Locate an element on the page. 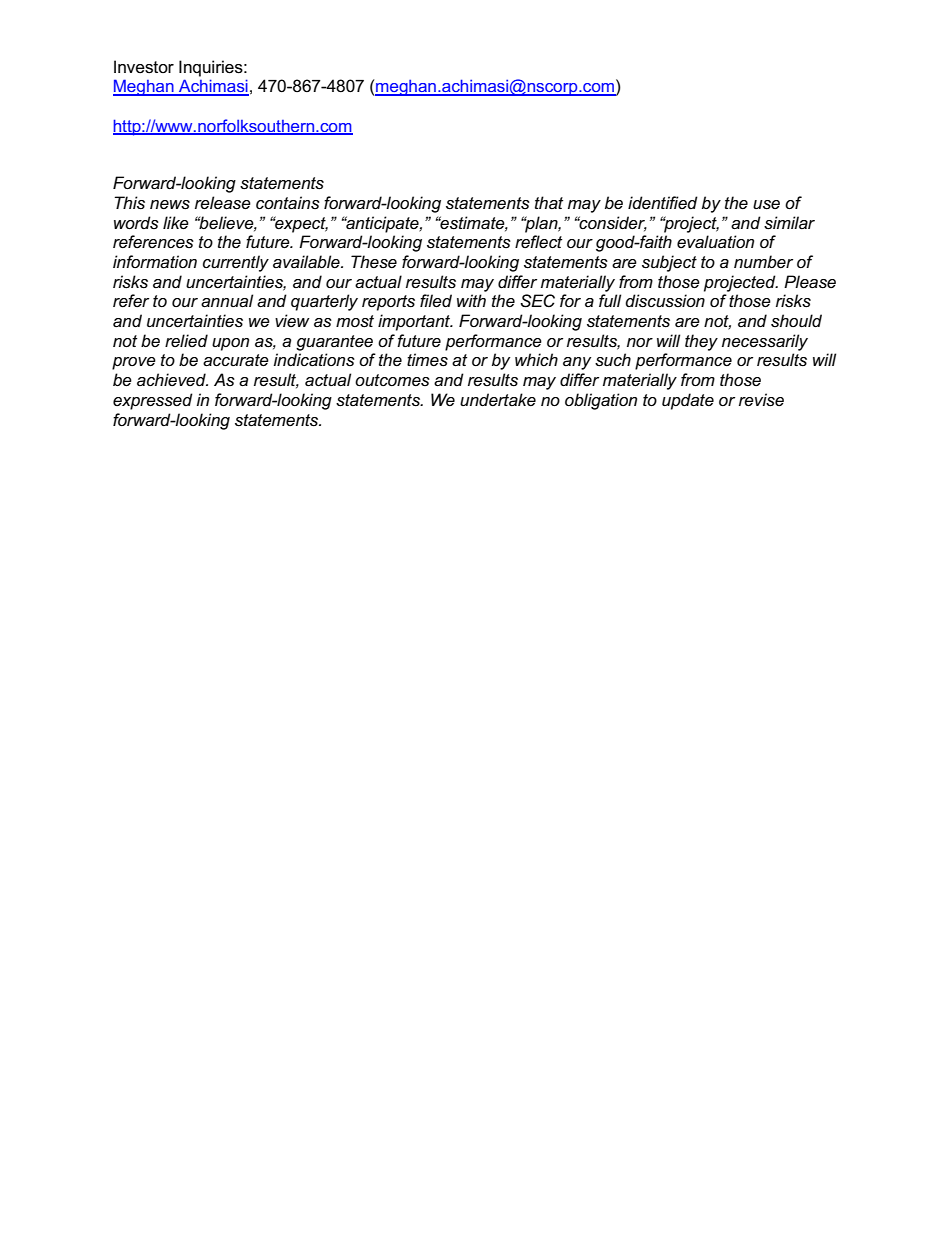  use is located at coordinates (766, 205).
